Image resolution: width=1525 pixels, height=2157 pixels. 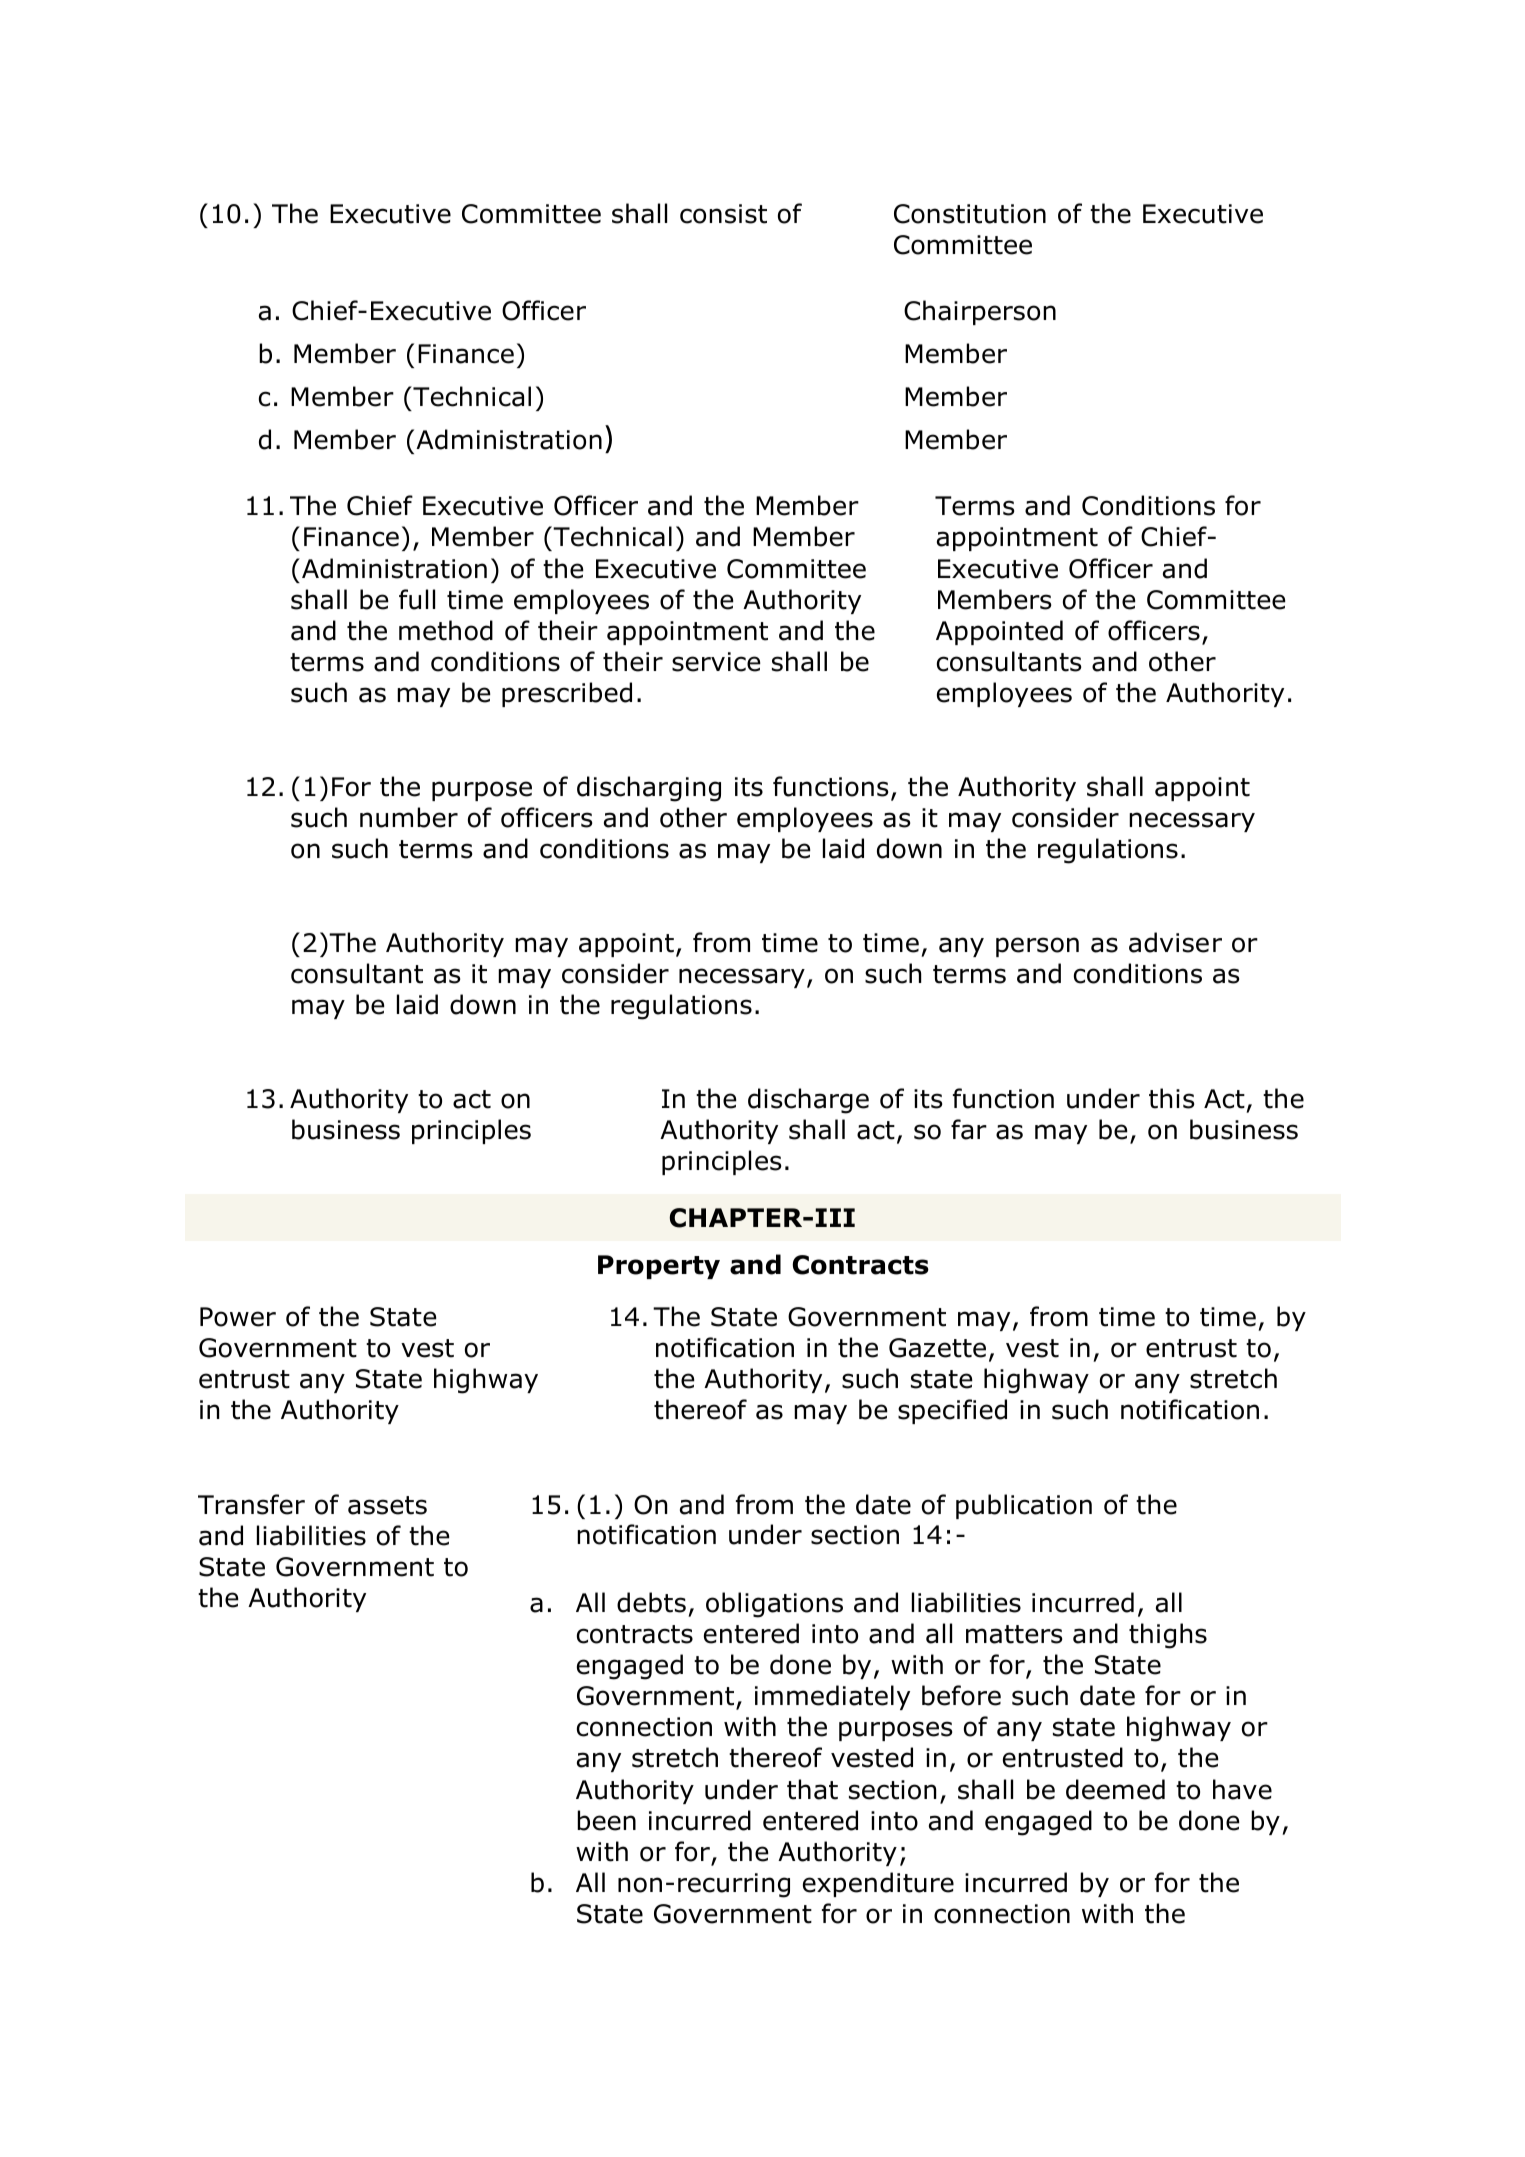 I want to click on discharge, so click(x=808, y=1101).
